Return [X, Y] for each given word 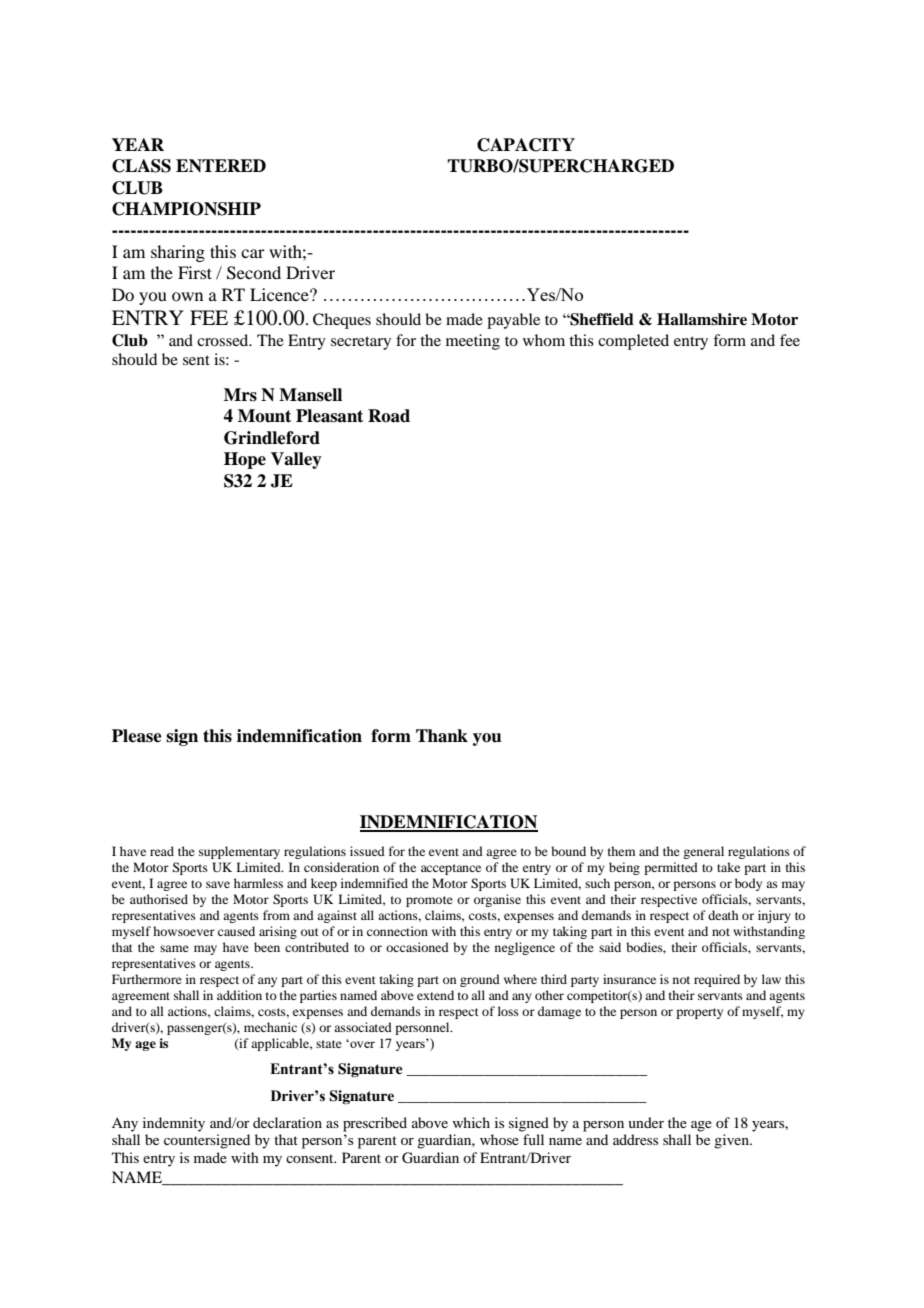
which [471, 1122]
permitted [671, 868]
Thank [442, 736]
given [732, 1141]
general [703, 852]
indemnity [174, 1124]
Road [389, 416]
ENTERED [221, 165]
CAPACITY [526, 145]
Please [137, 736]
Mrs [240, 395]
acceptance [451, 869]
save [218, 884]
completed [633, 342]
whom [544, 340]
